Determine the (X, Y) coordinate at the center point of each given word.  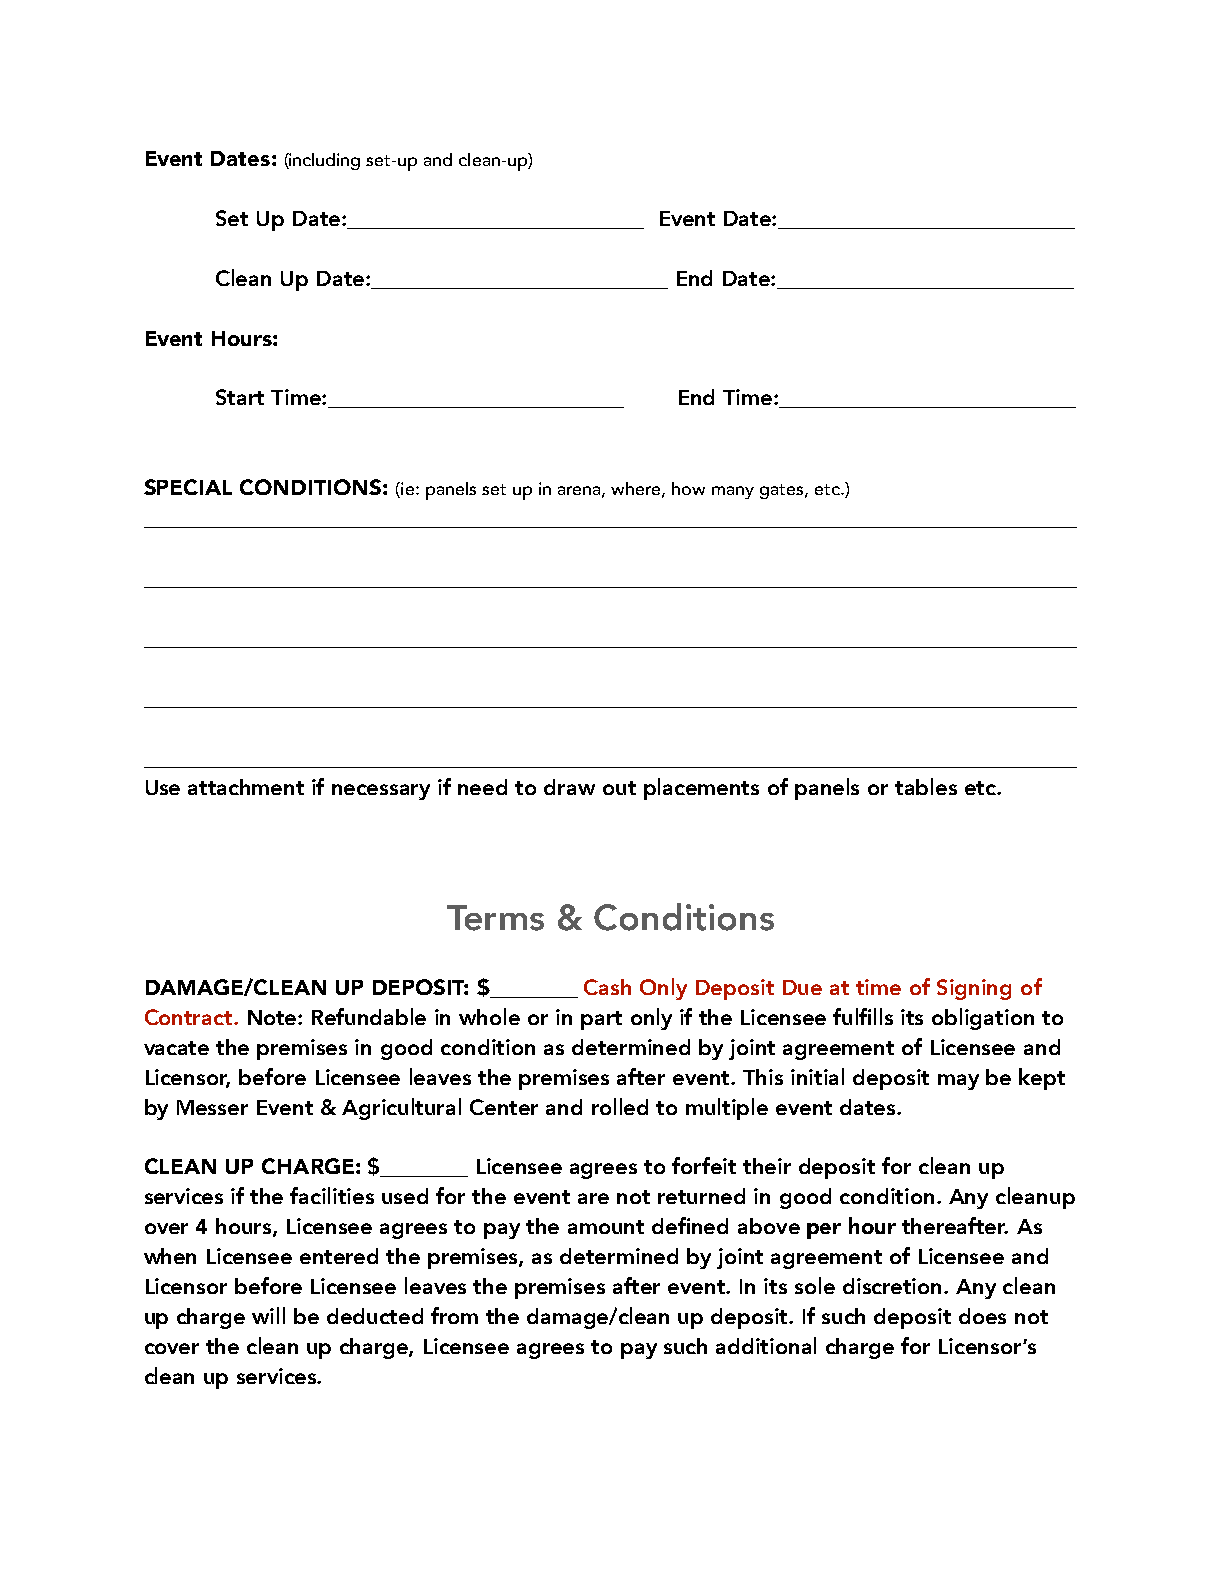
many (733, 492)
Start (240, 397)
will (268, 1315)
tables (926, 786)
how (688, 488)
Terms (495, 918)
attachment (246, 787)
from (454, 1315)
